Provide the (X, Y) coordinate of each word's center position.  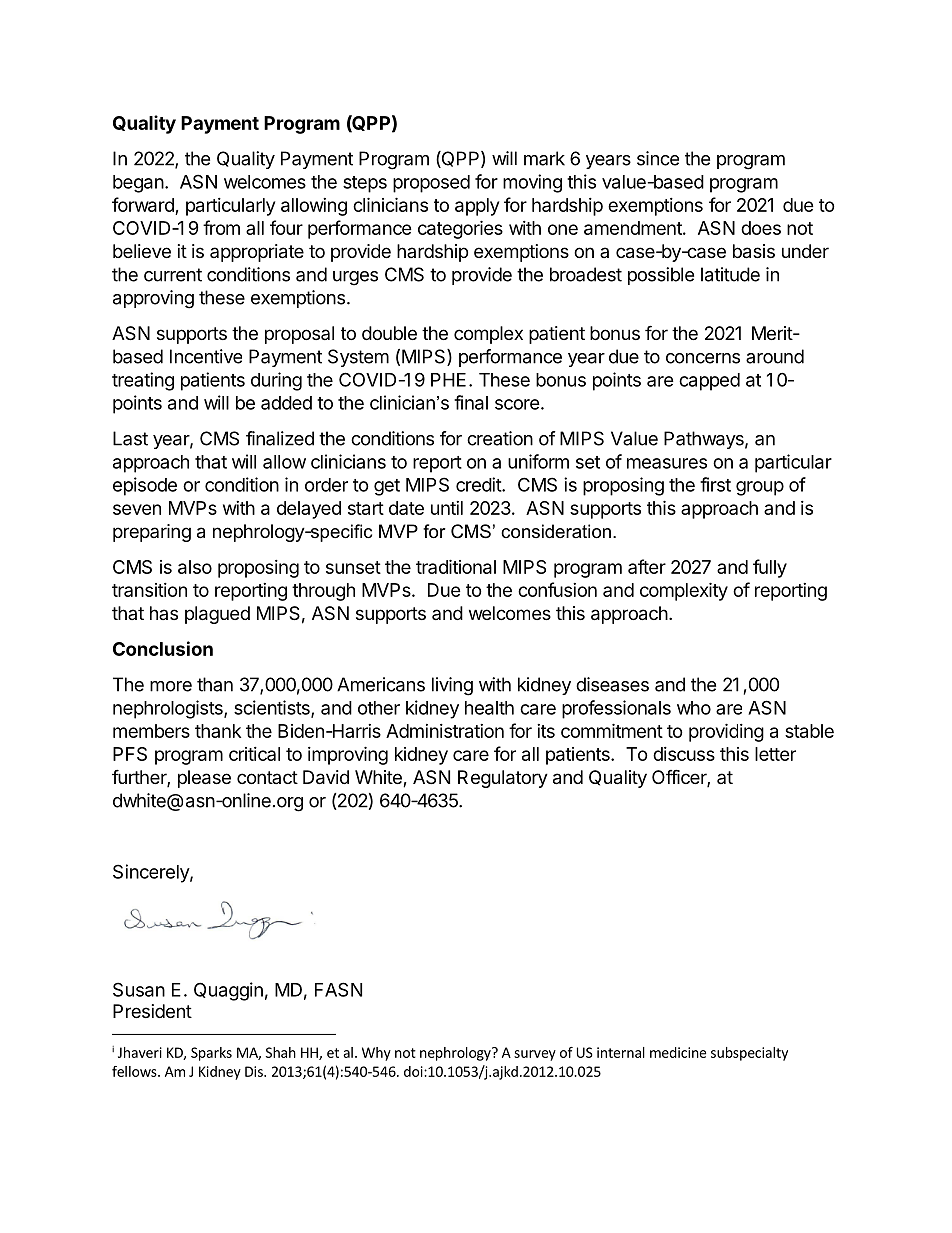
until (447, 508)
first (715, 484)
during (276, 381)
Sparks (211, 1054)
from (221, 227)
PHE (448, 380)
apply (477, 207)
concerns (703, 358)
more (171, 686)
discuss (684, 754)
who (694, 708)
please (204, 779)
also (195, 567)
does (761, 228)
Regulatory (503, 779)
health (489, 708)
